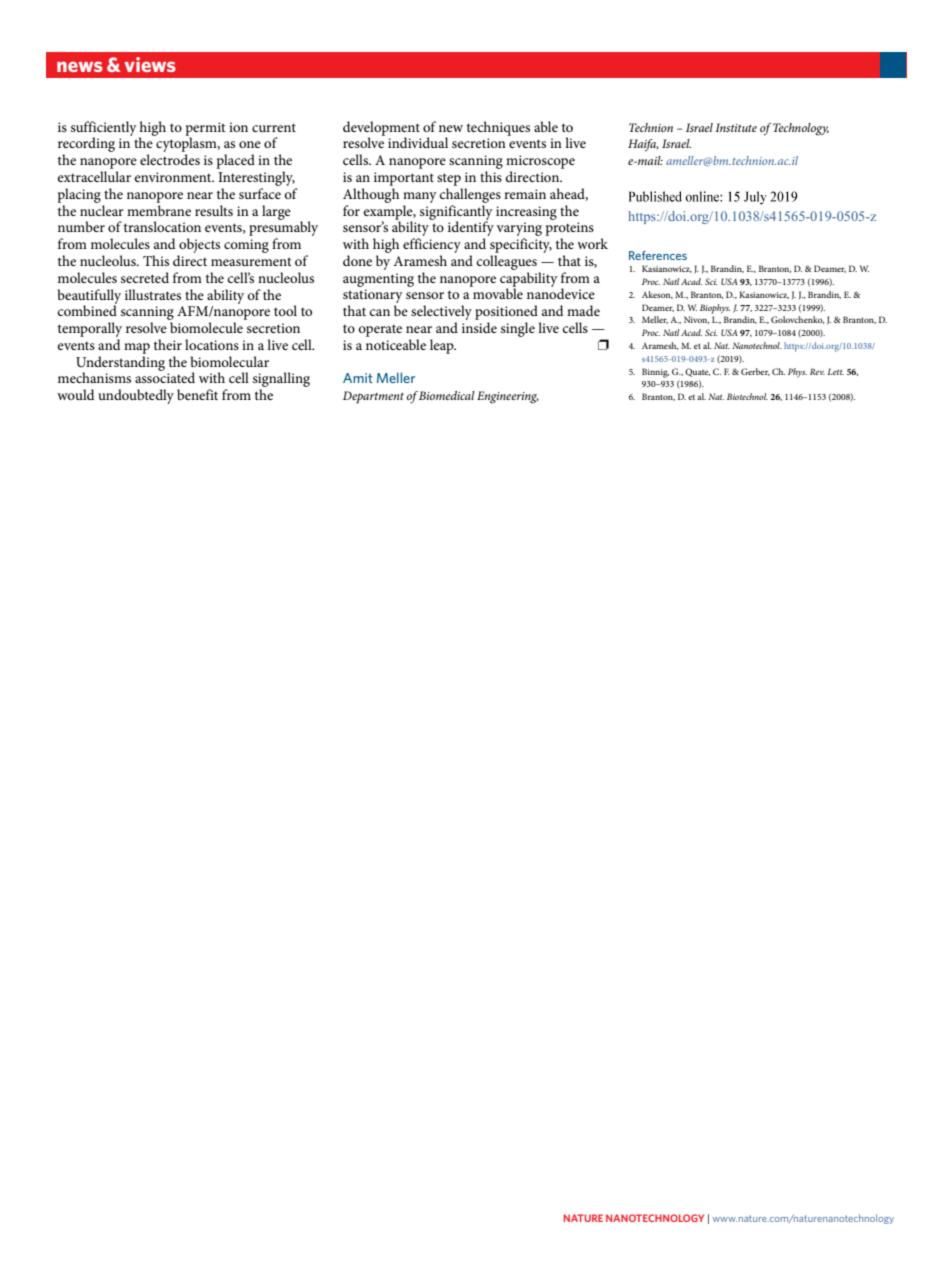 The width and height of the screenshot is (952, 1265). Describe the element at coordinates (747, 396) in the screenshot. I see `Biotechnol` at that location.
